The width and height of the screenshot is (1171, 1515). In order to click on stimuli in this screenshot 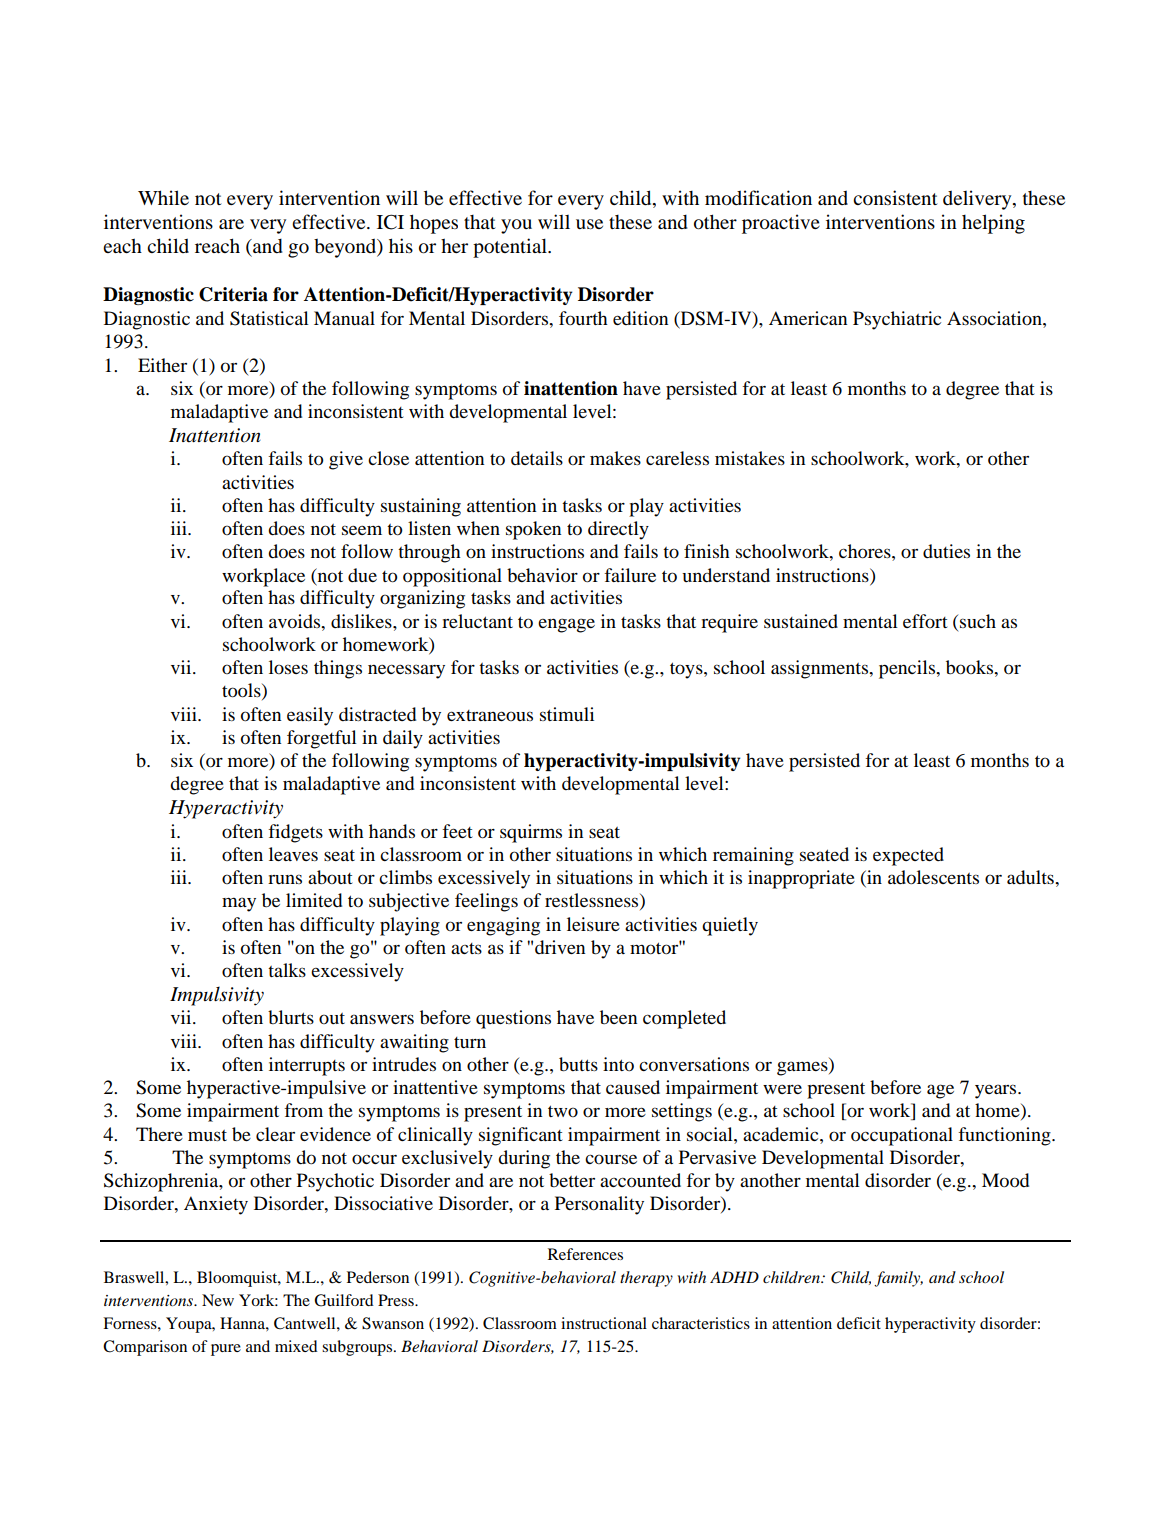, I will do `click(567, 714)`.
